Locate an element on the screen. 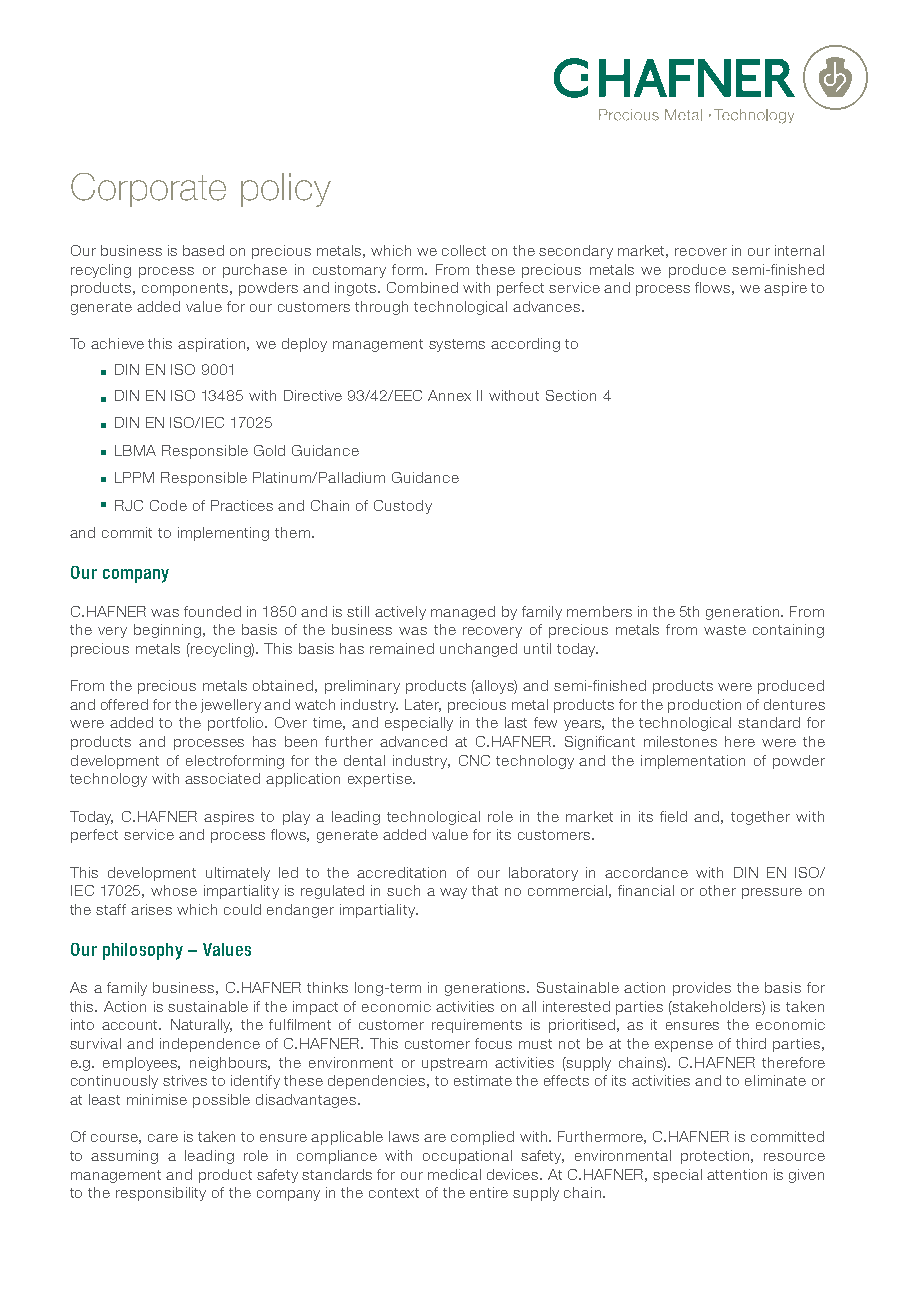 The width and height of the screenshot is (924, 1308). collect is located at coordinates (464, 250).
